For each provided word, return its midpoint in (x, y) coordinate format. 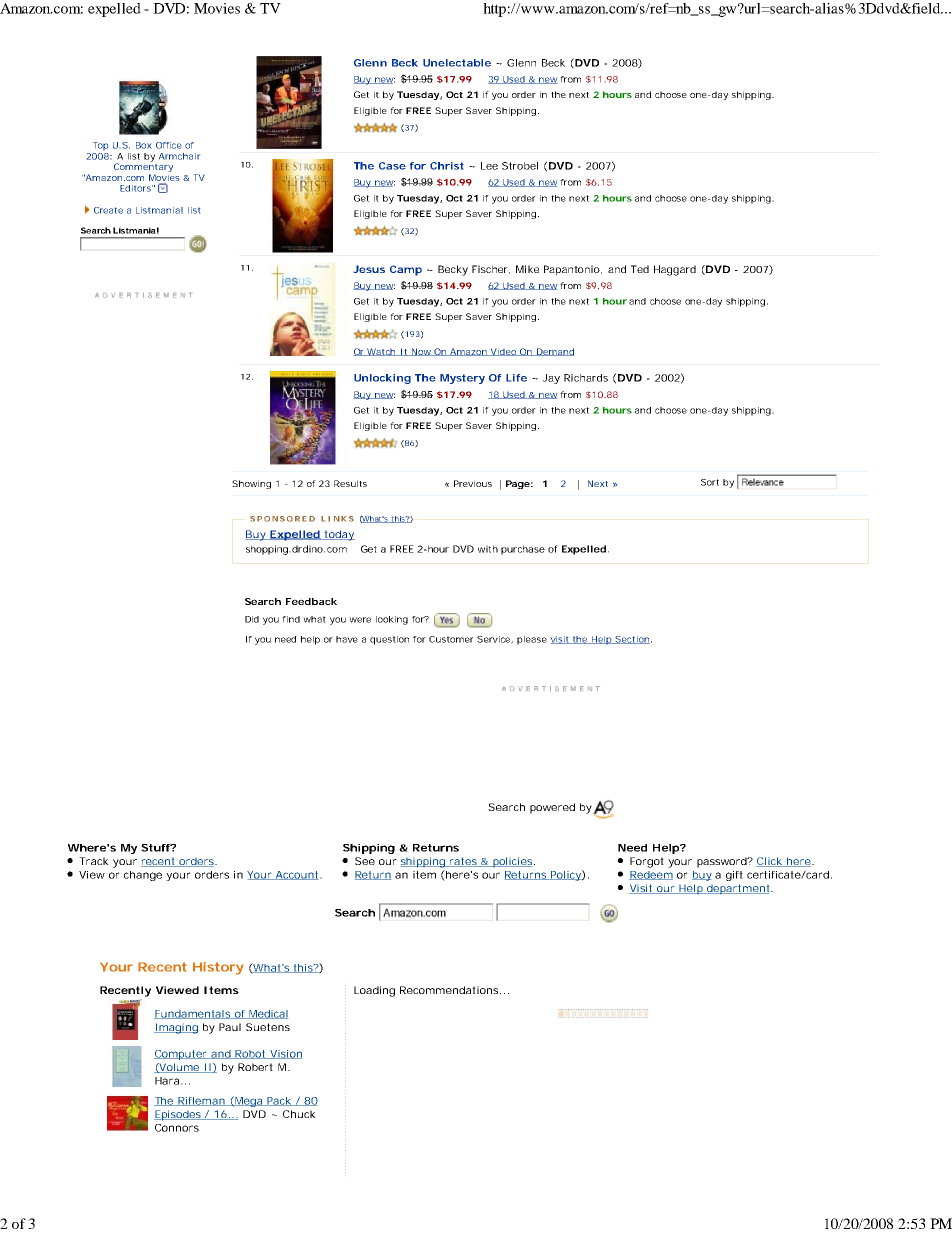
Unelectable (457, 63)
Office (169, 145)
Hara (167, 1081)
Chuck (299, 1114)
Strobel (520, 166)
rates (464, 862)
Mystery (462, 379)
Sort (710, 482)
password (722, 862)
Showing (251, 484)
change (143, 876)
